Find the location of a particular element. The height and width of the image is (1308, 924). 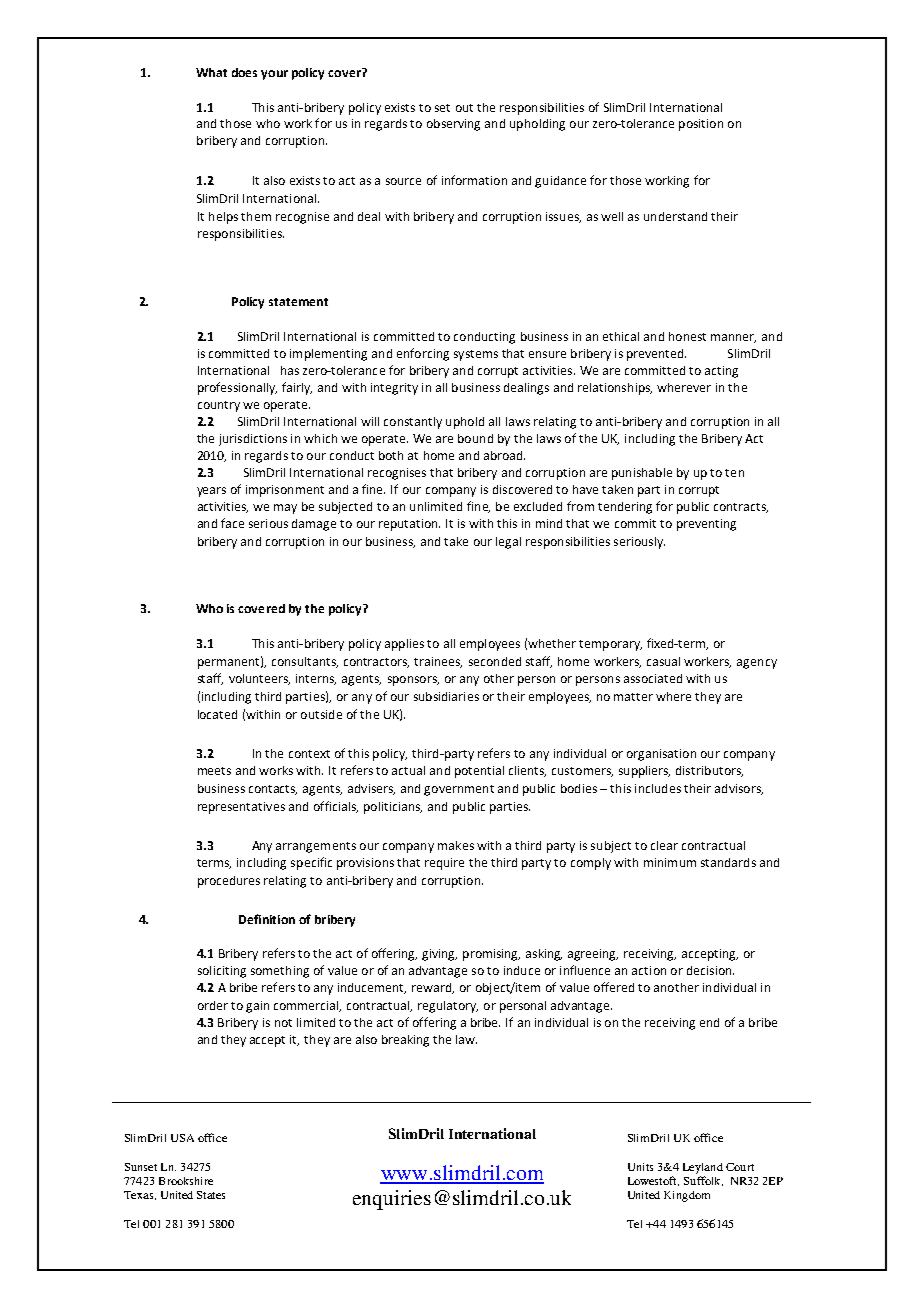

face is located at coordinates (232, 523).
